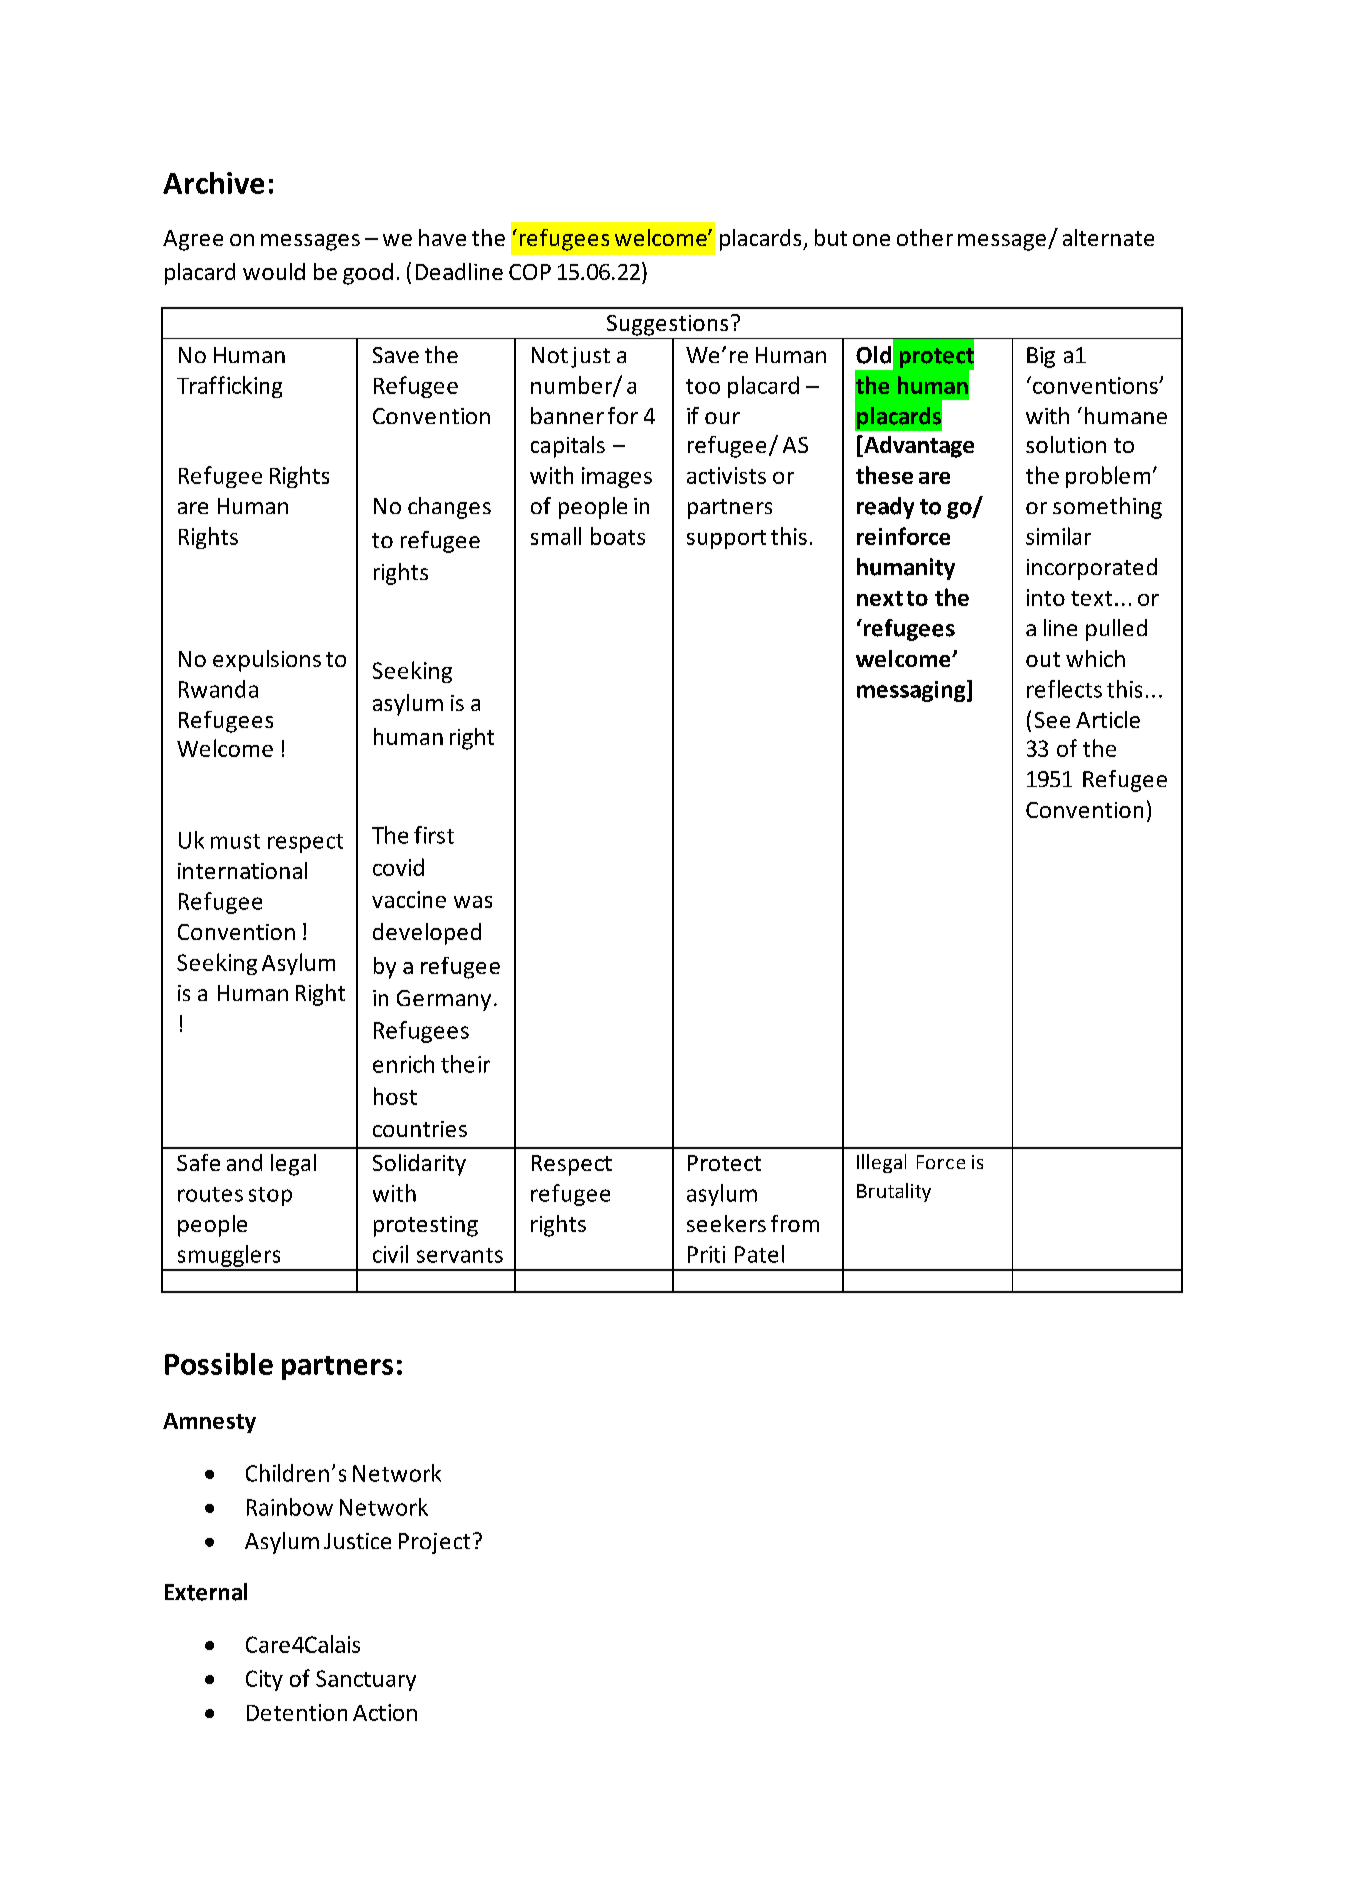  What do you see at coordinates (530, 272) in the screenshot?
I see `COP` at bounding box center [530, 272].
